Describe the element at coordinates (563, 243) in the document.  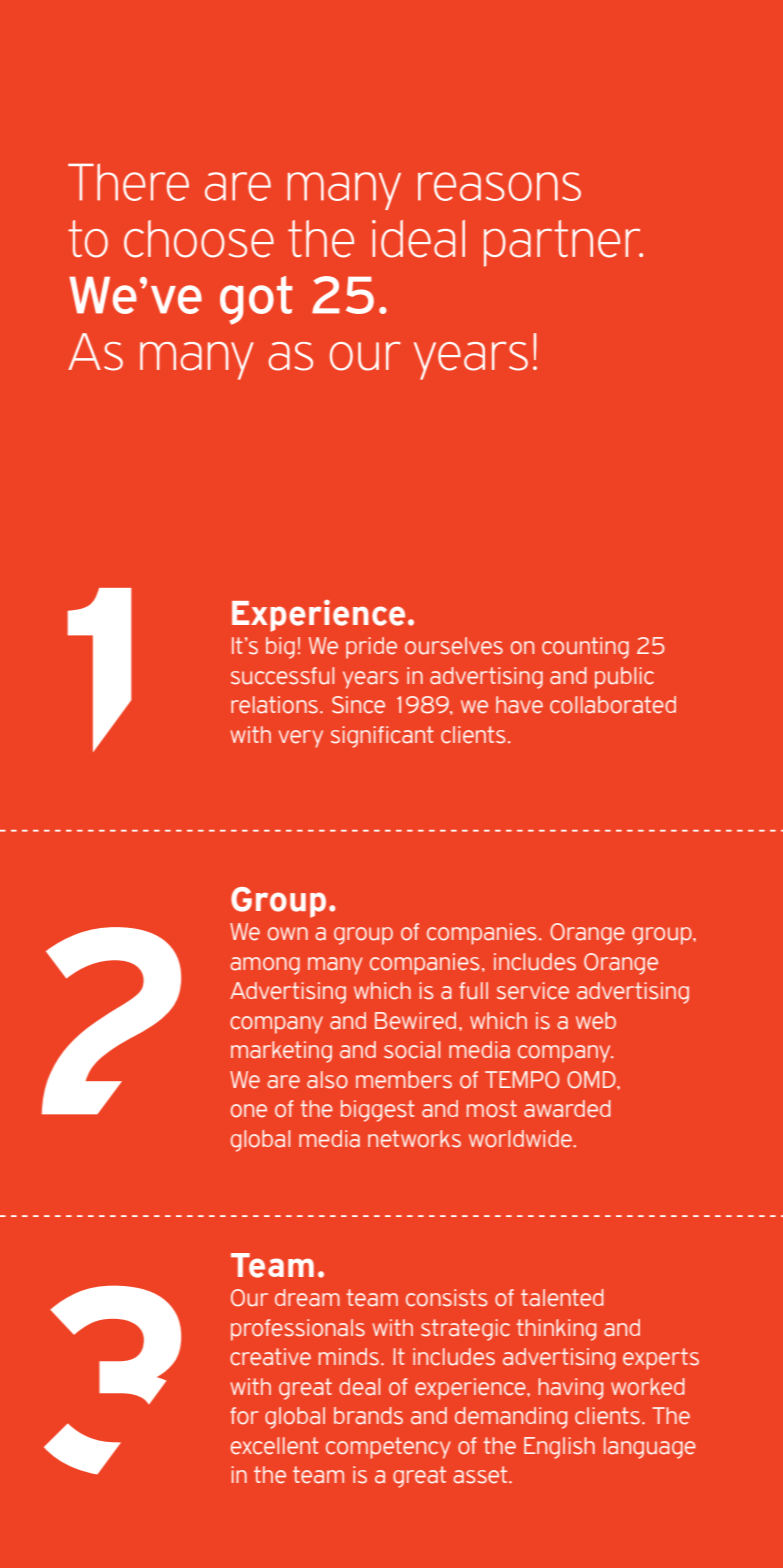
I see `partner` at that location.
